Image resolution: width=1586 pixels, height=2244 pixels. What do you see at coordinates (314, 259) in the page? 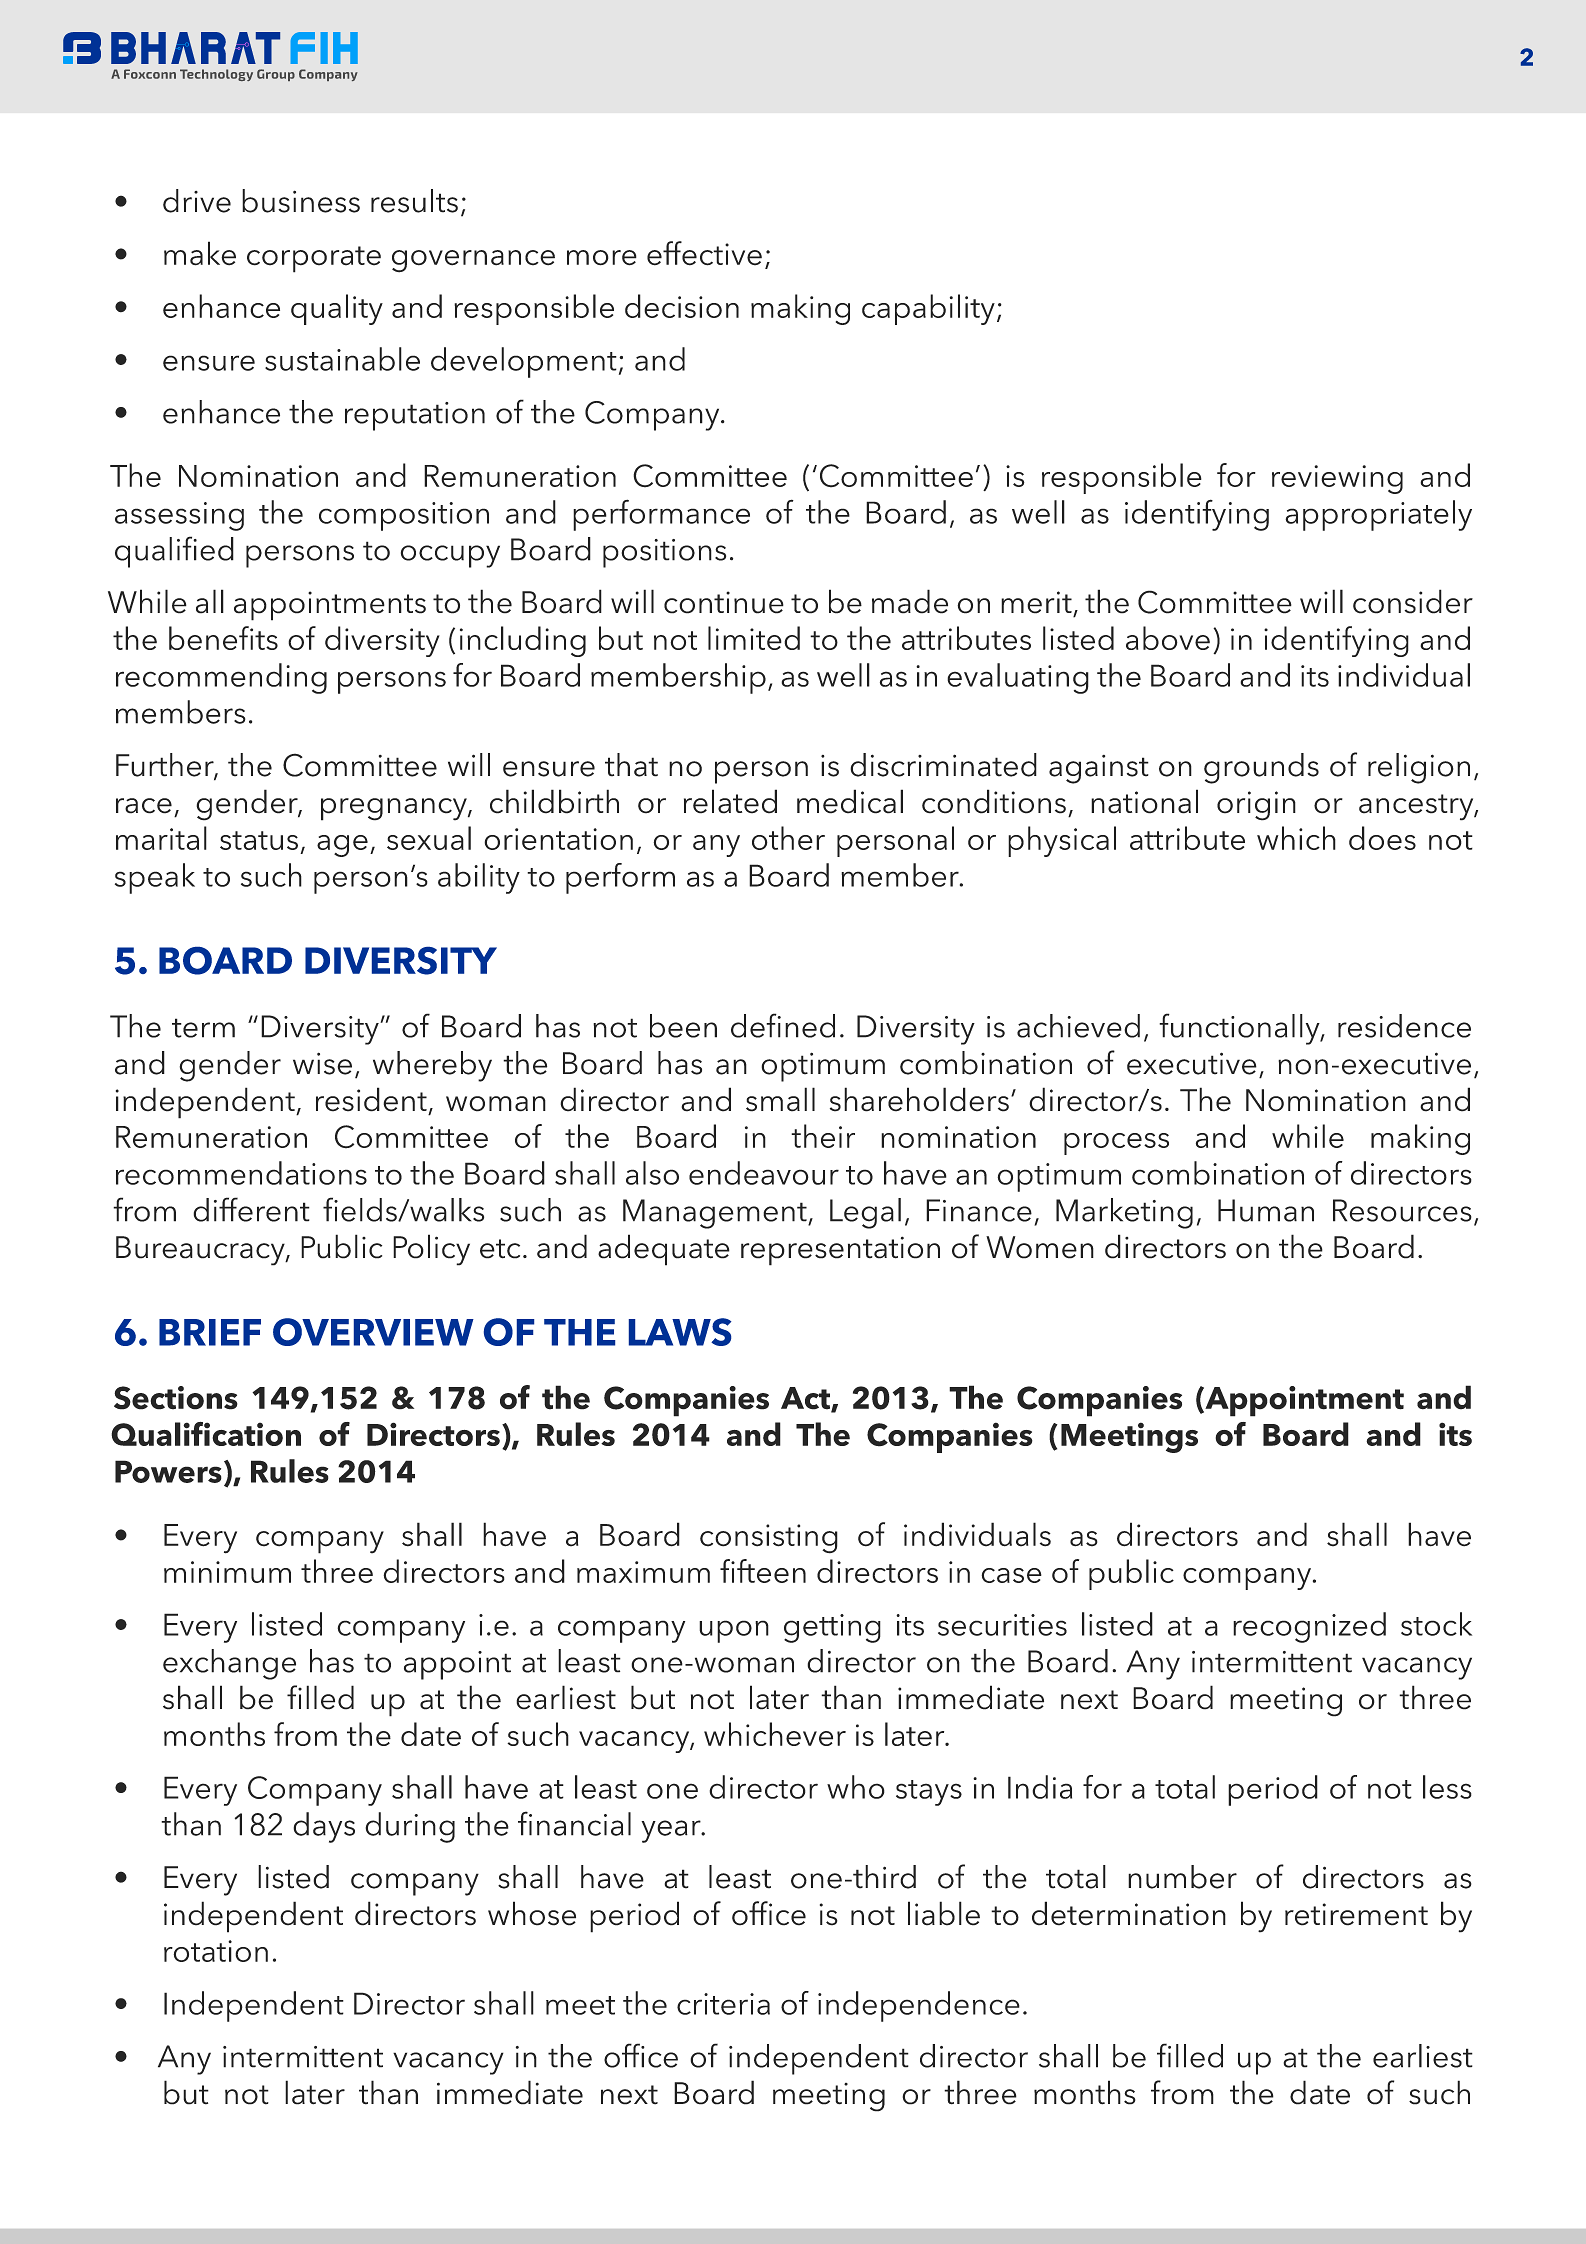
I see `corporate` at bounding box center [314, 259].
